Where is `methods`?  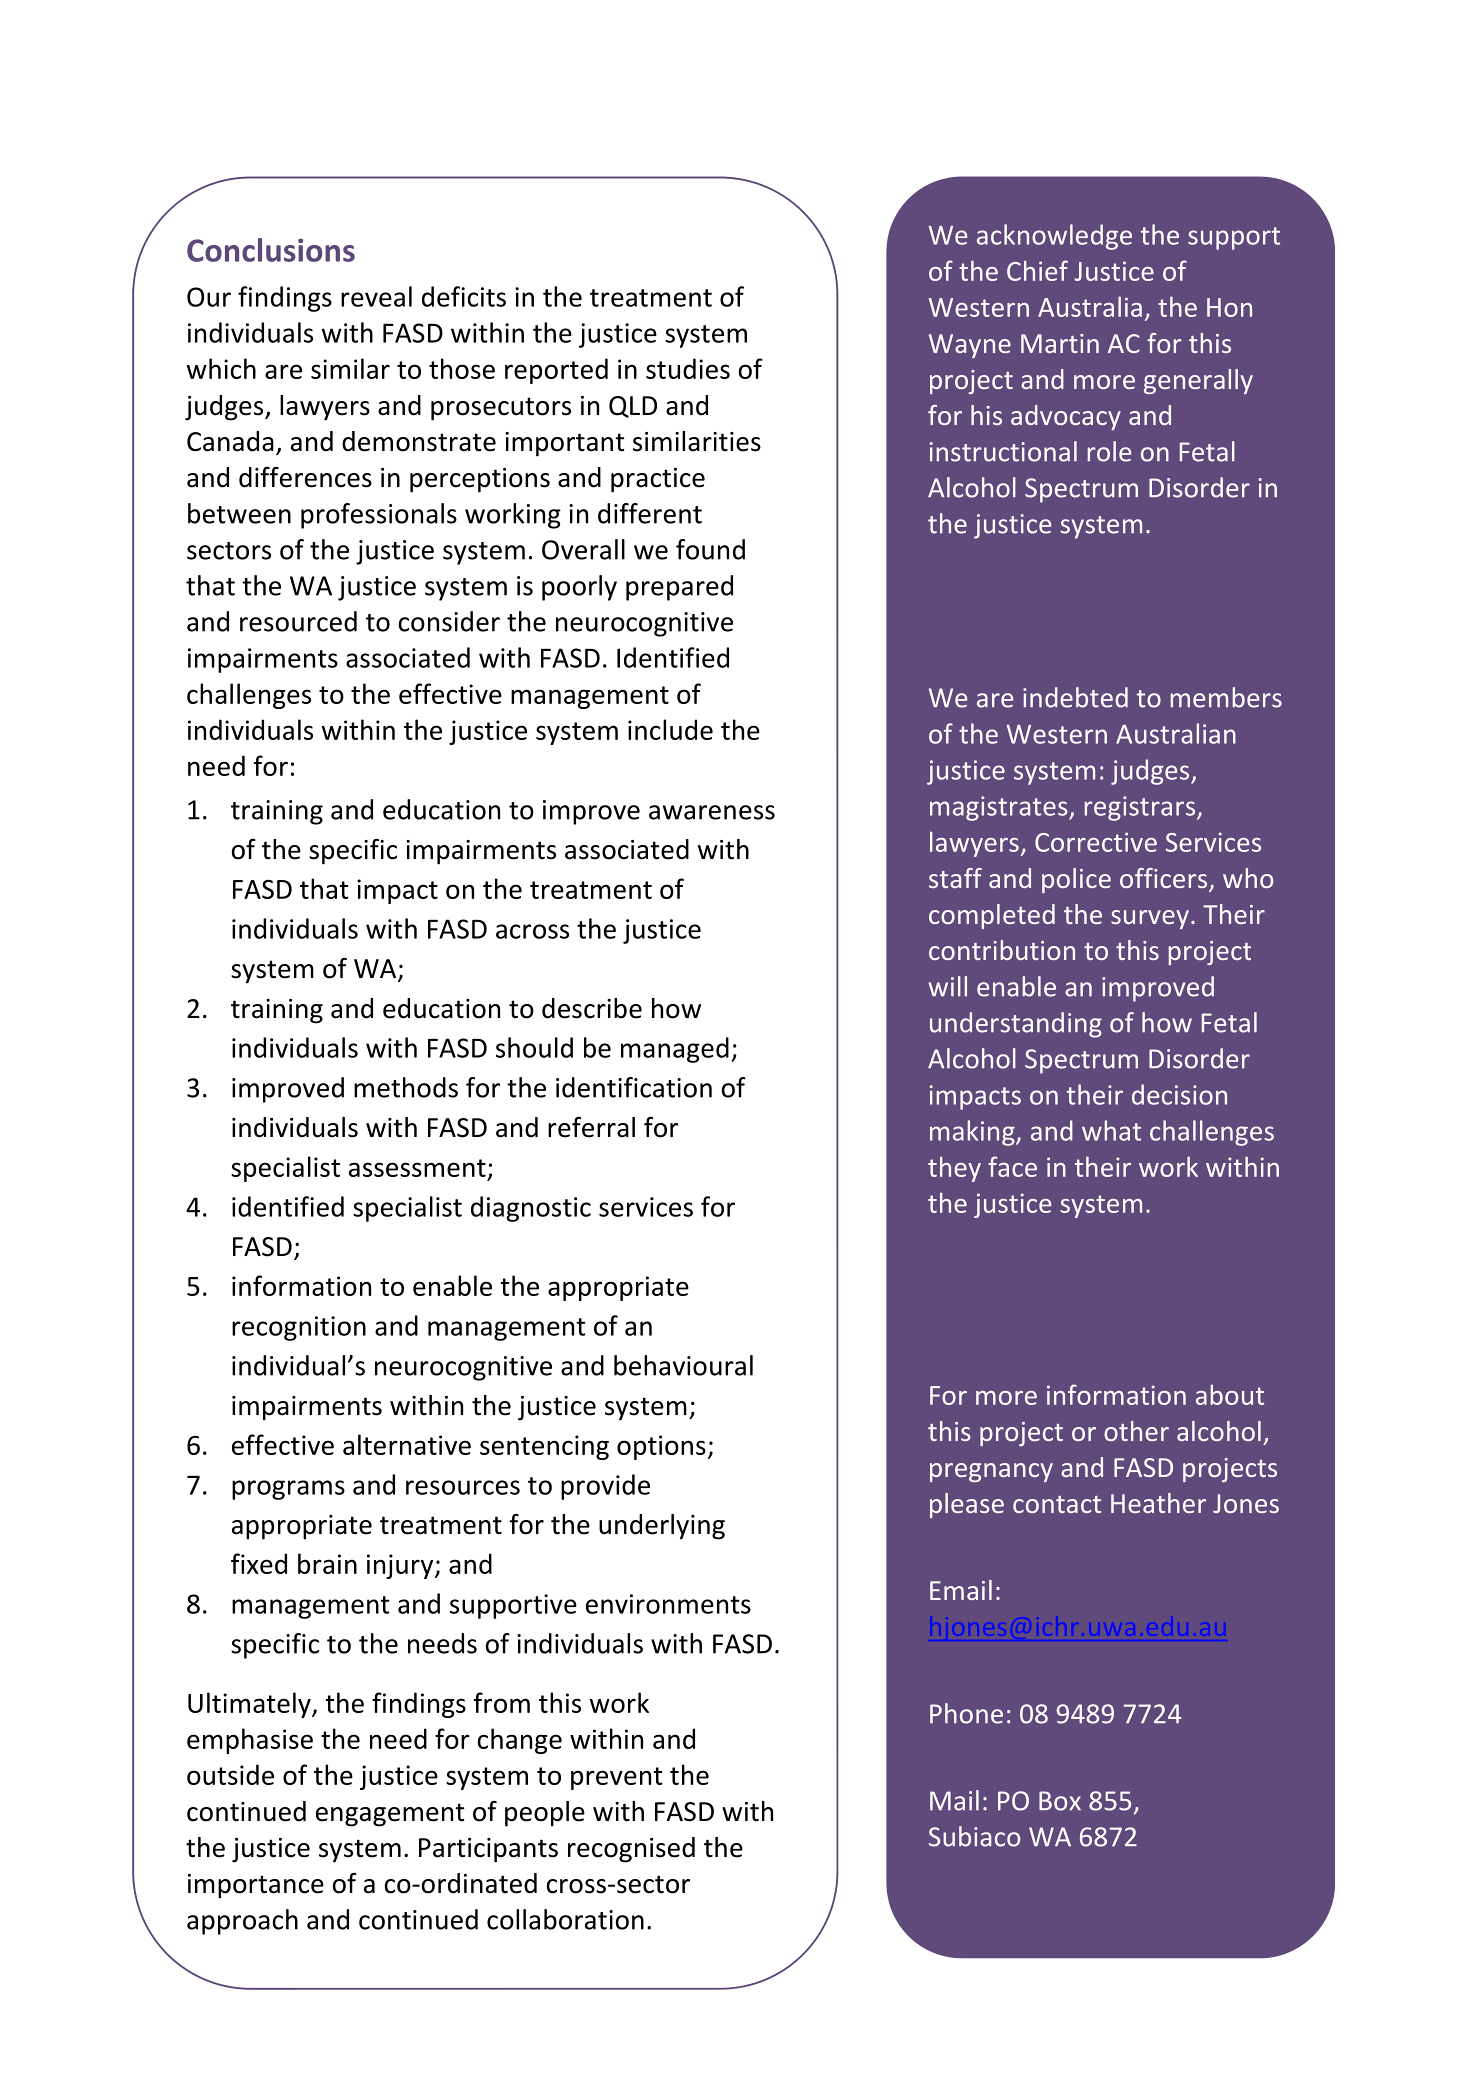
methods is located at coordinates (406, 1087).
